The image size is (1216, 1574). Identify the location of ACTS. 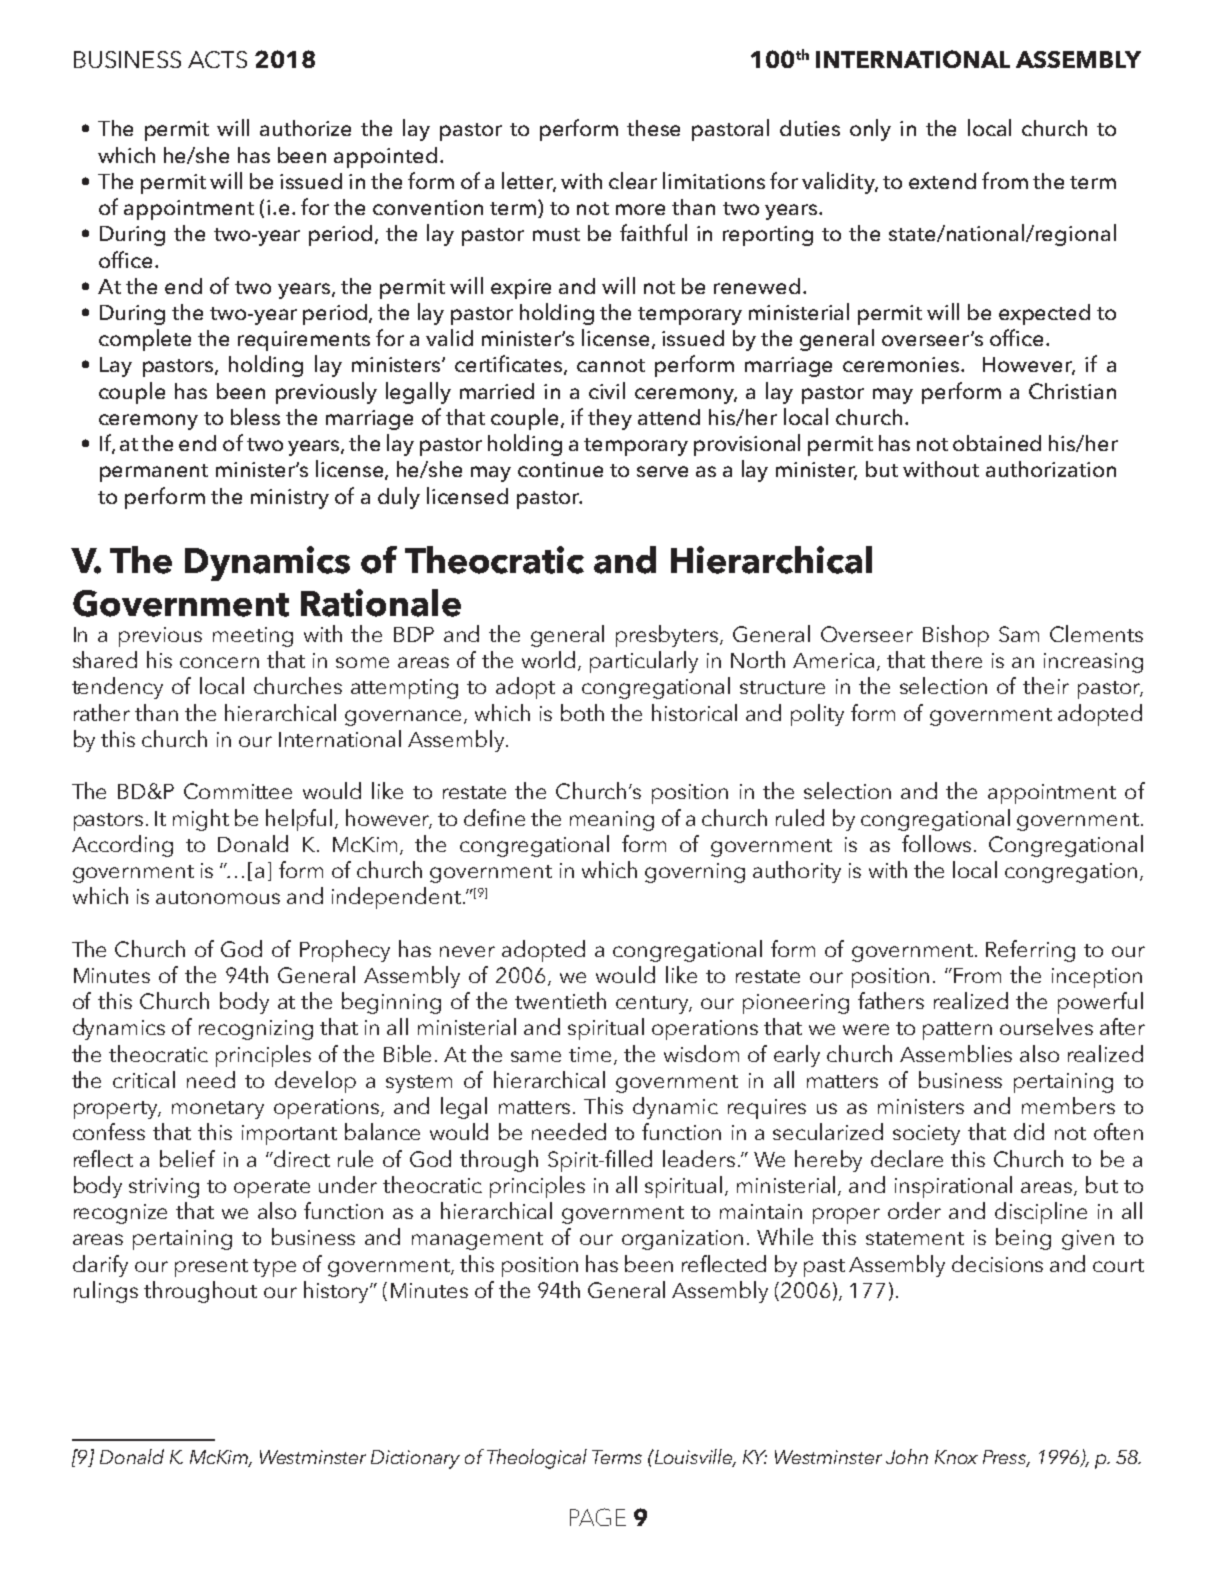
(217, 59).
